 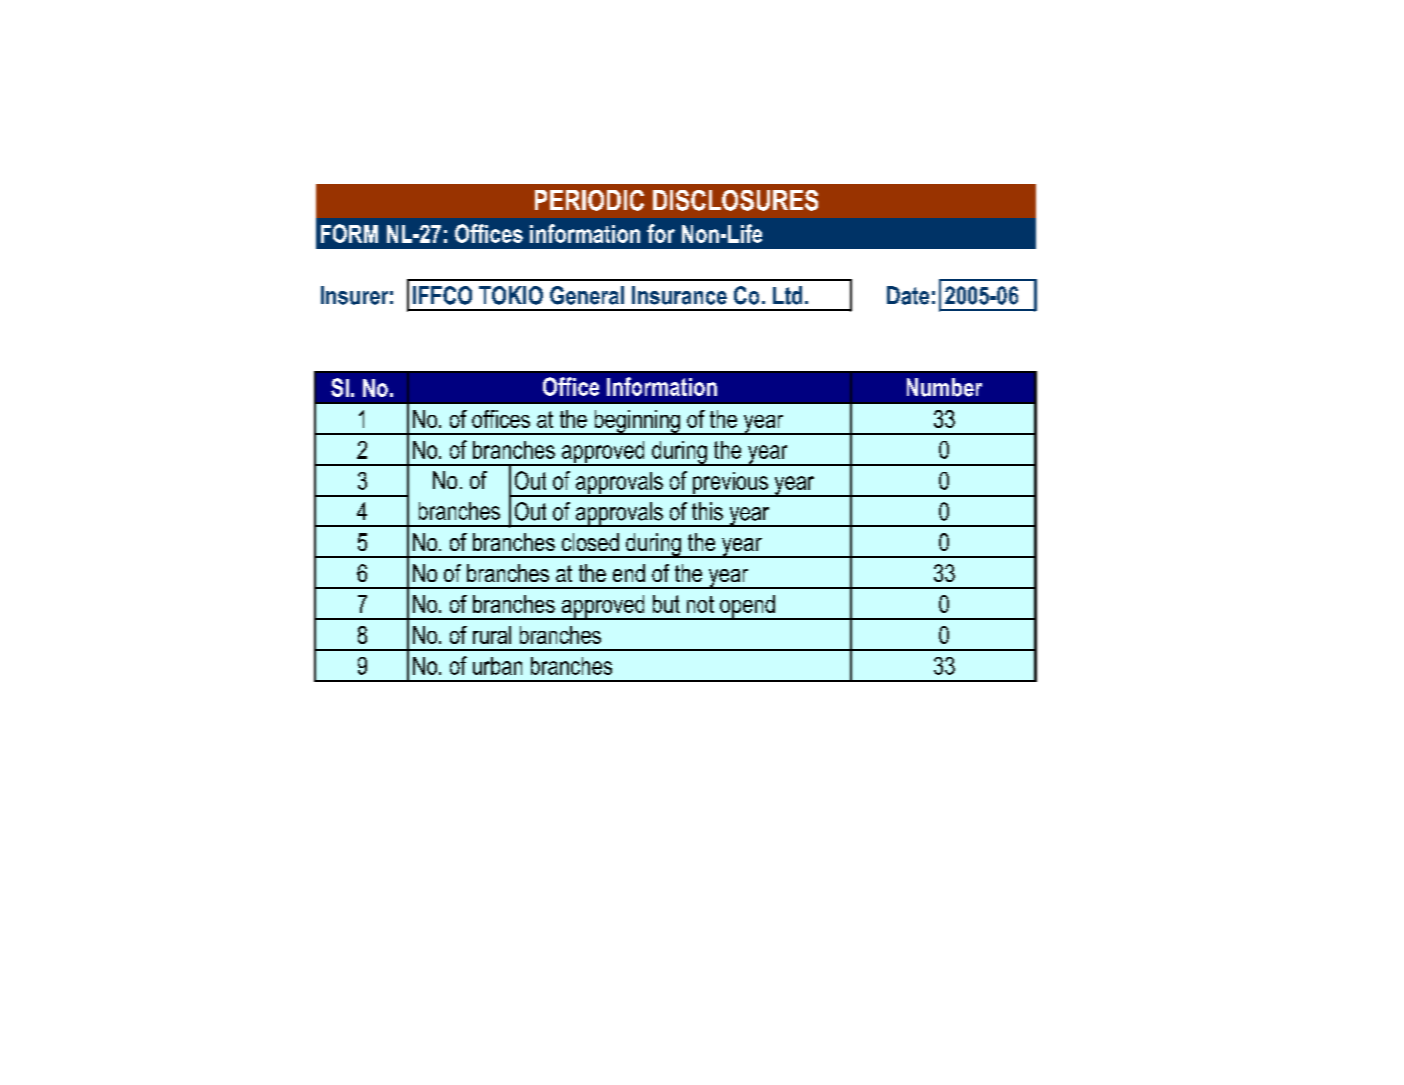 What do you see at coordinates (908, 295) in the screenshot?
I see `Date` at bounding box center [908, 295].
